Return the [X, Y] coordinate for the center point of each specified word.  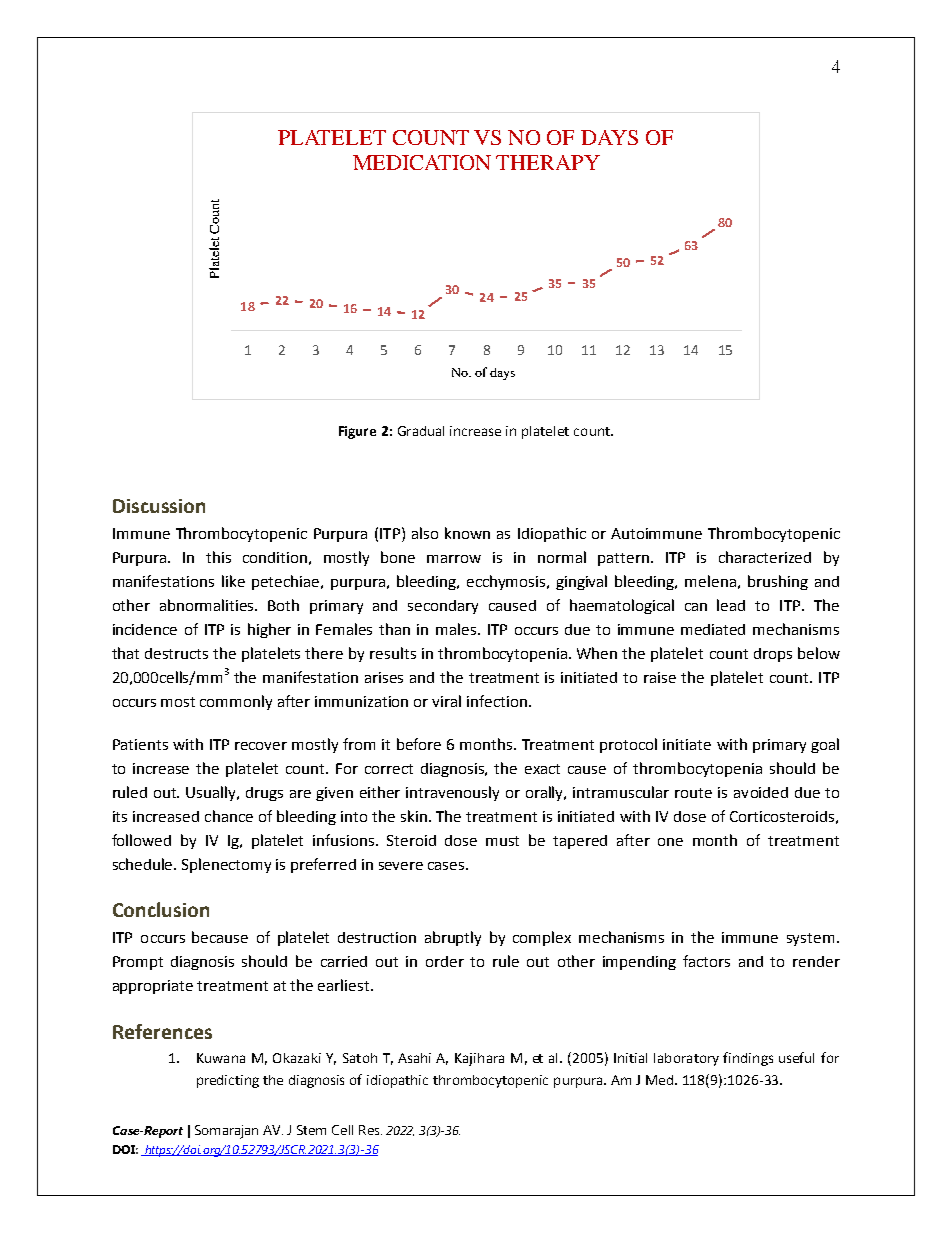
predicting [228, 1081]
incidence [145, 629]
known [467, 533]
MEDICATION [422, 162]
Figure [357, 432]
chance [229, 816]
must [502, 841]
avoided [761, 792]
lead [731, 605]
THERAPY [548, 162]
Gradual [421, 431]
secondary [443, 607]
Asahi [414, 1058]
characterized [765, 557]
